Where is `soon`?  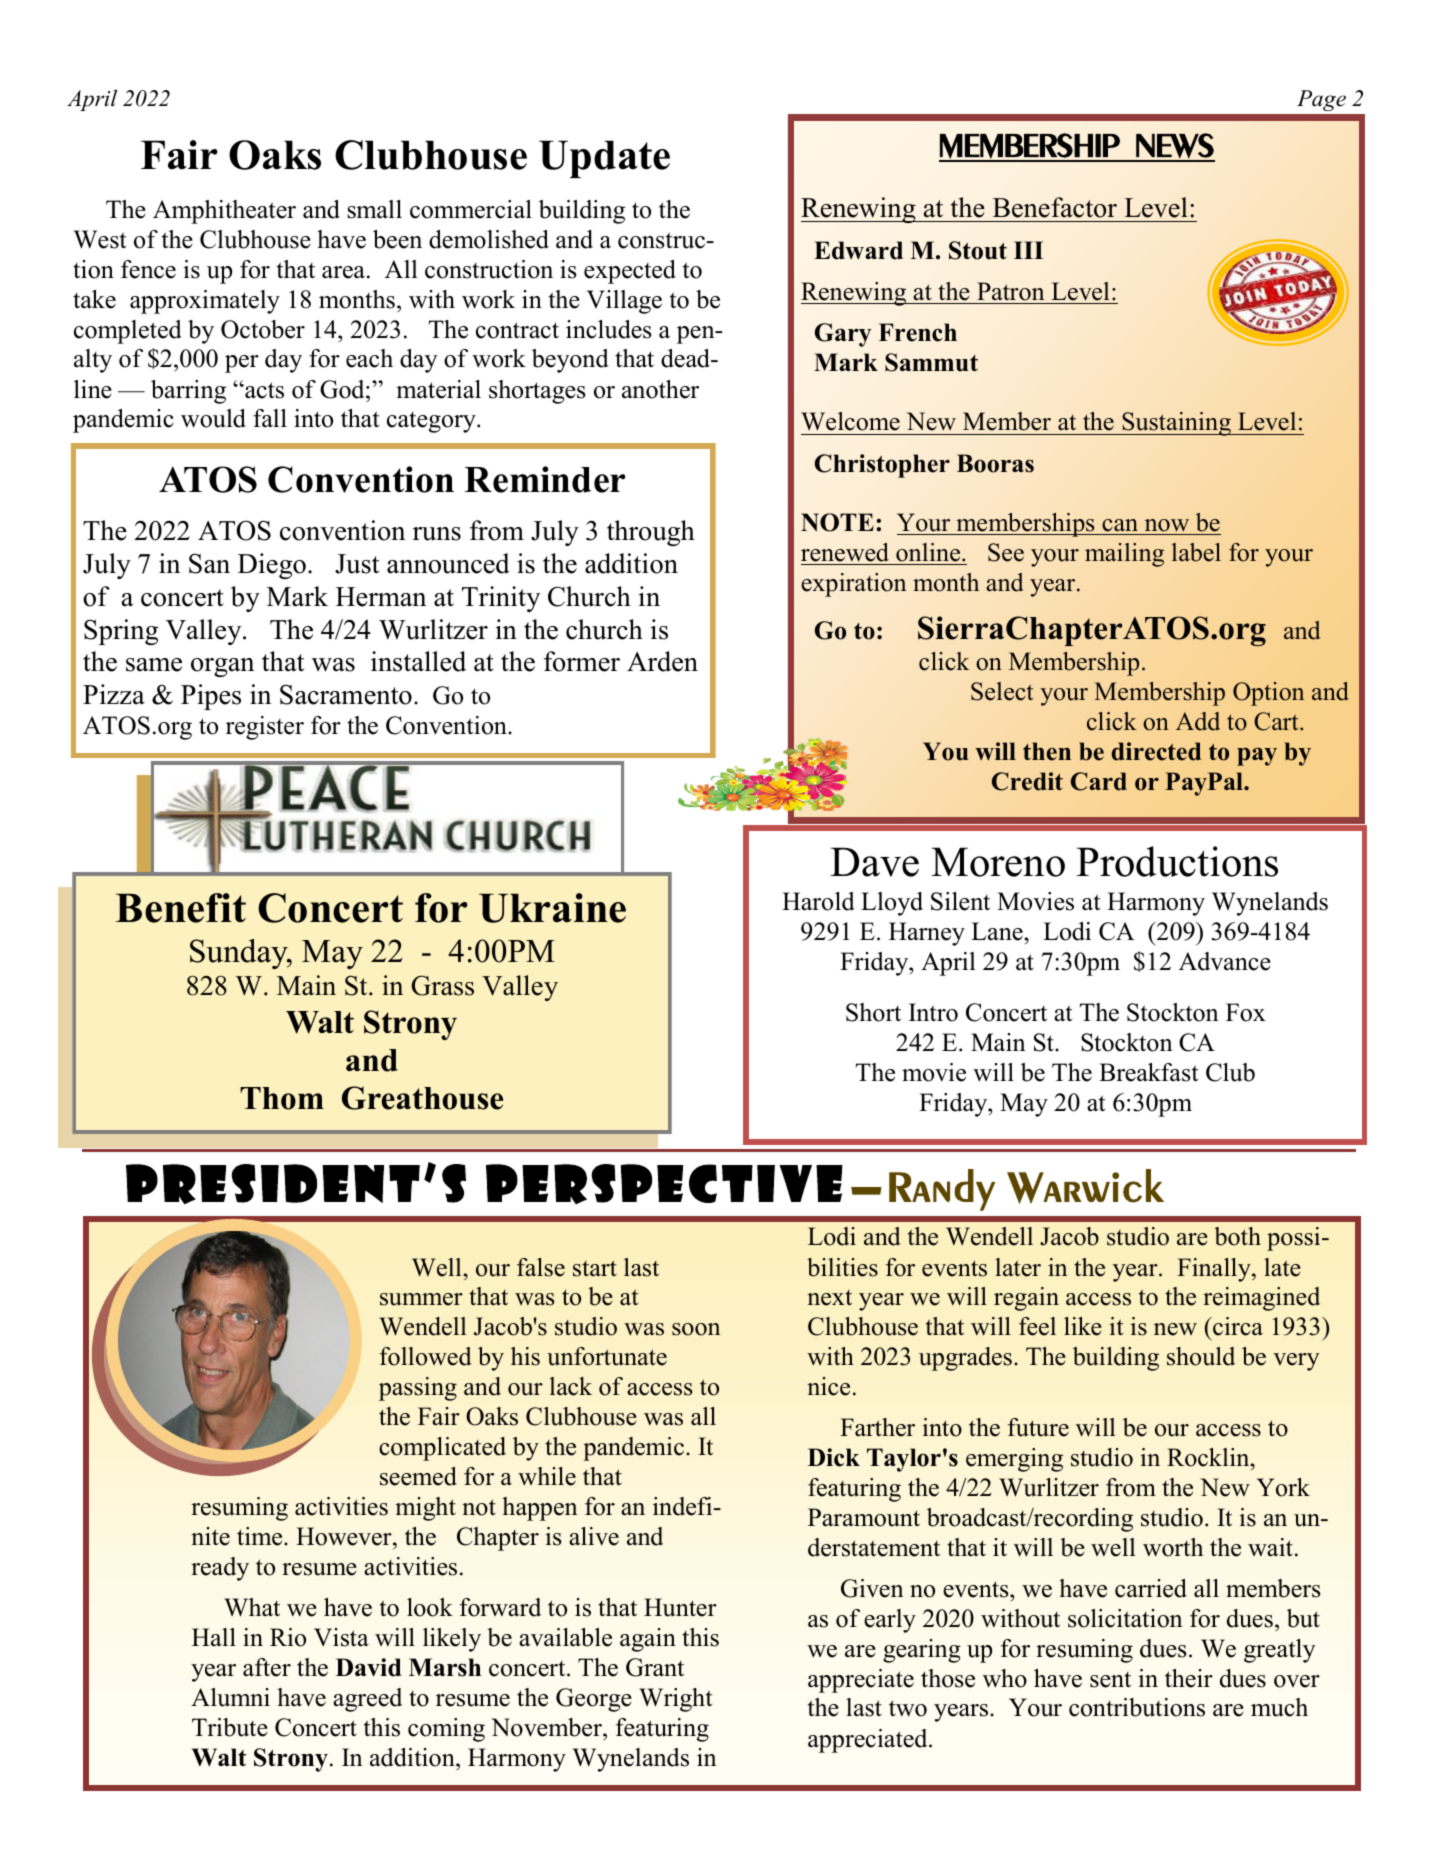 soon is located at coordinates (696, 1329).
